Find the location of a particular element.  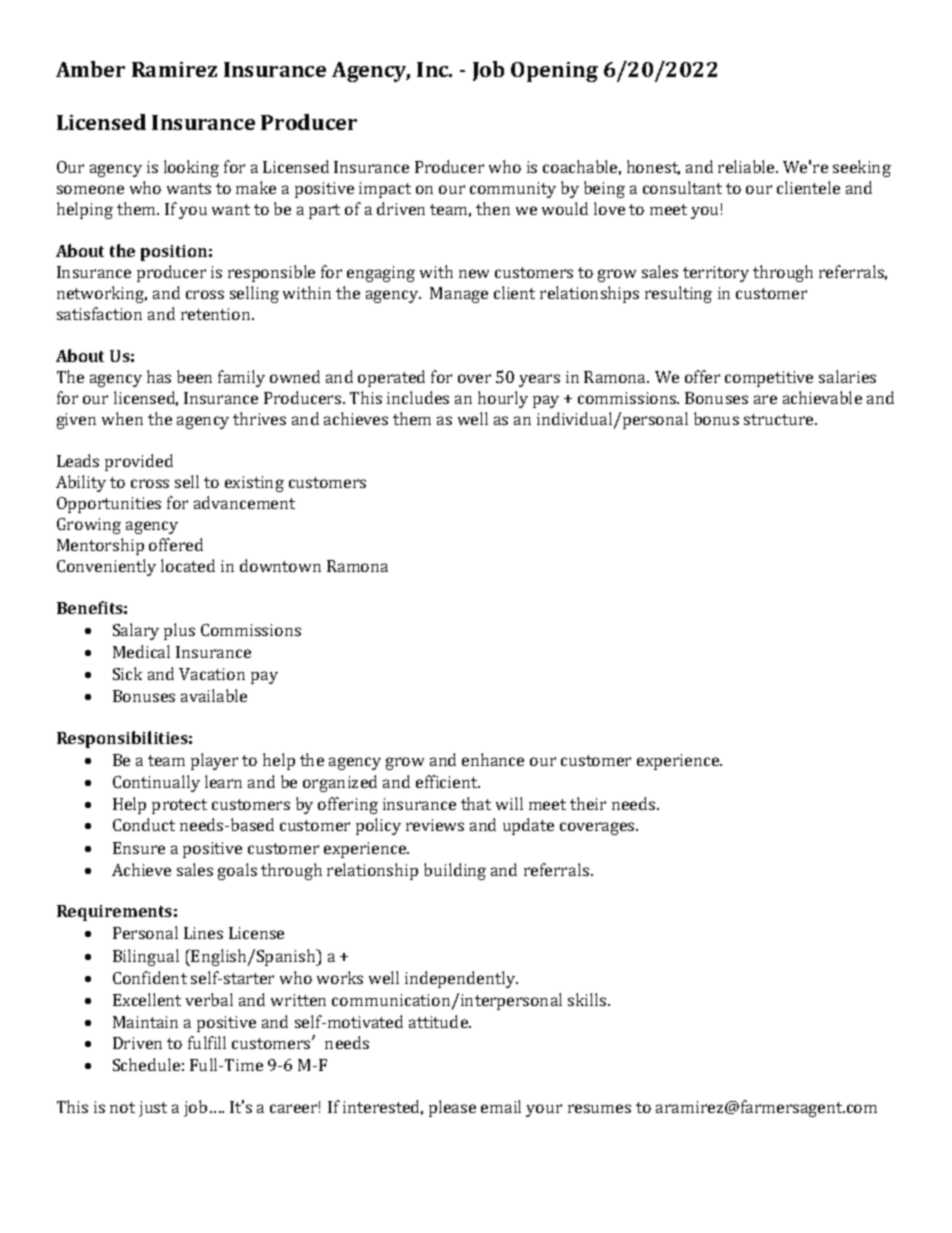

located is located at coordinates (188, 565).
